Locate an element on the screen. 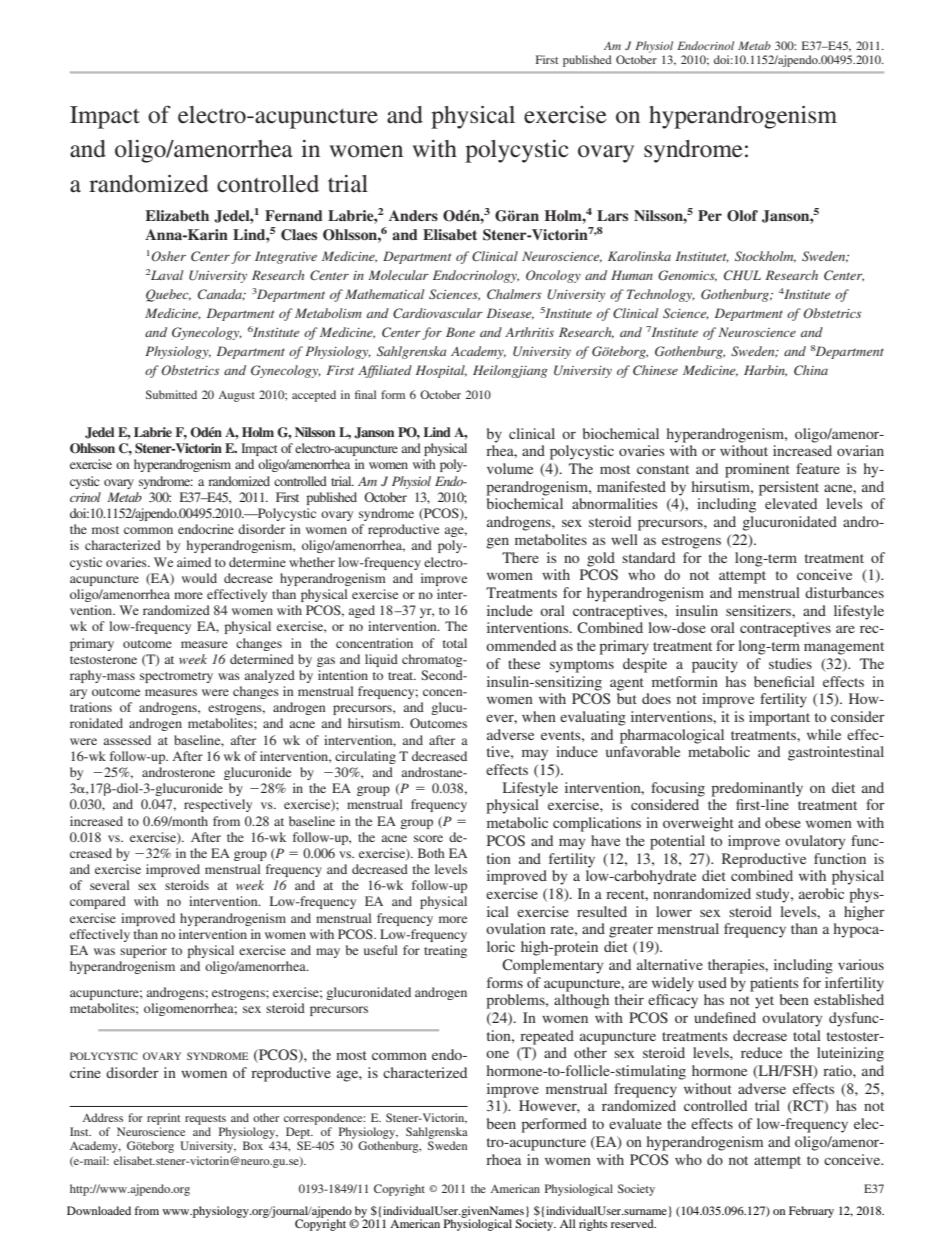  important is located at coordinates (779, 718).
